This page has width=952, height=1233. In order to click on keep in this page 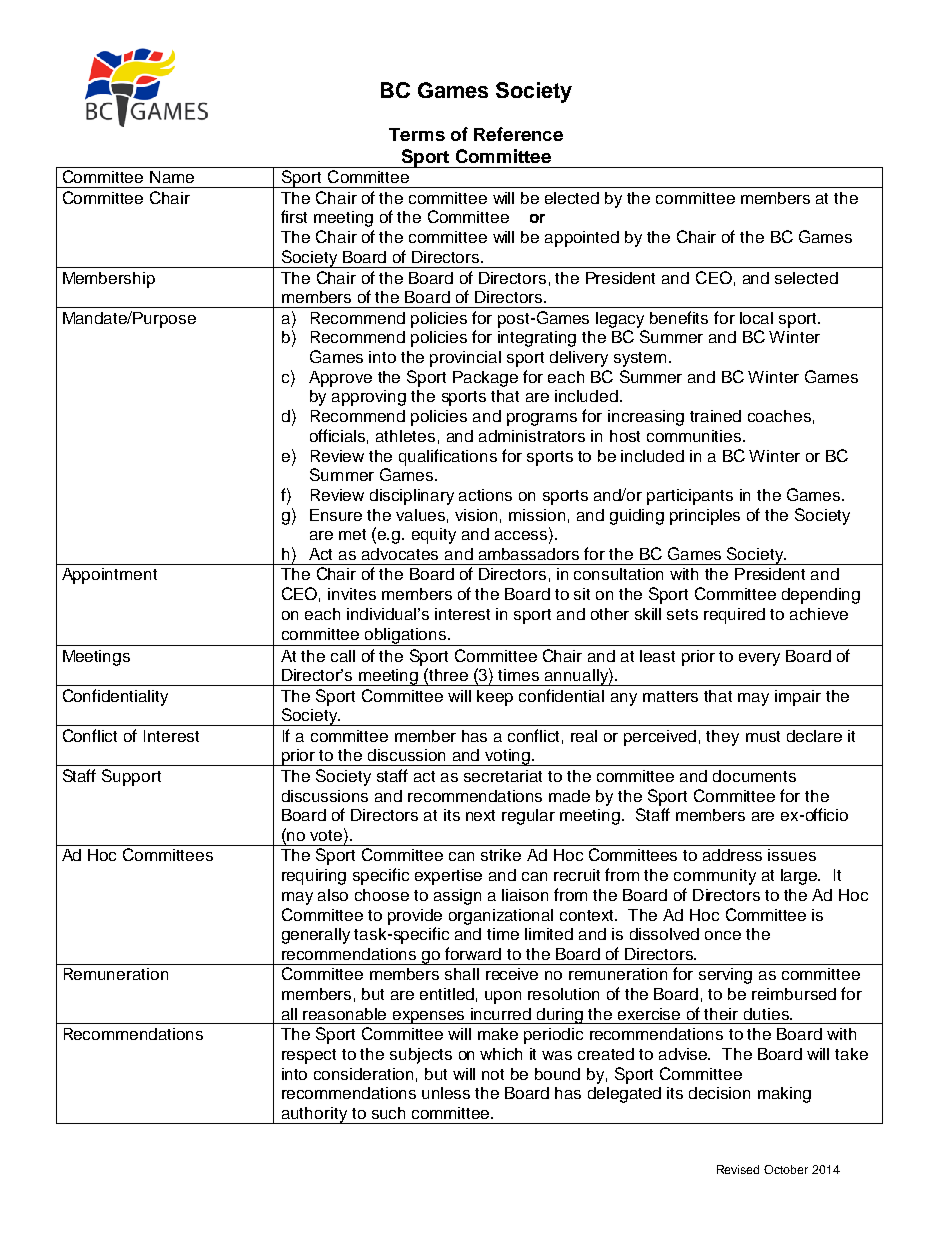, I will do `click(495, 698)`.
